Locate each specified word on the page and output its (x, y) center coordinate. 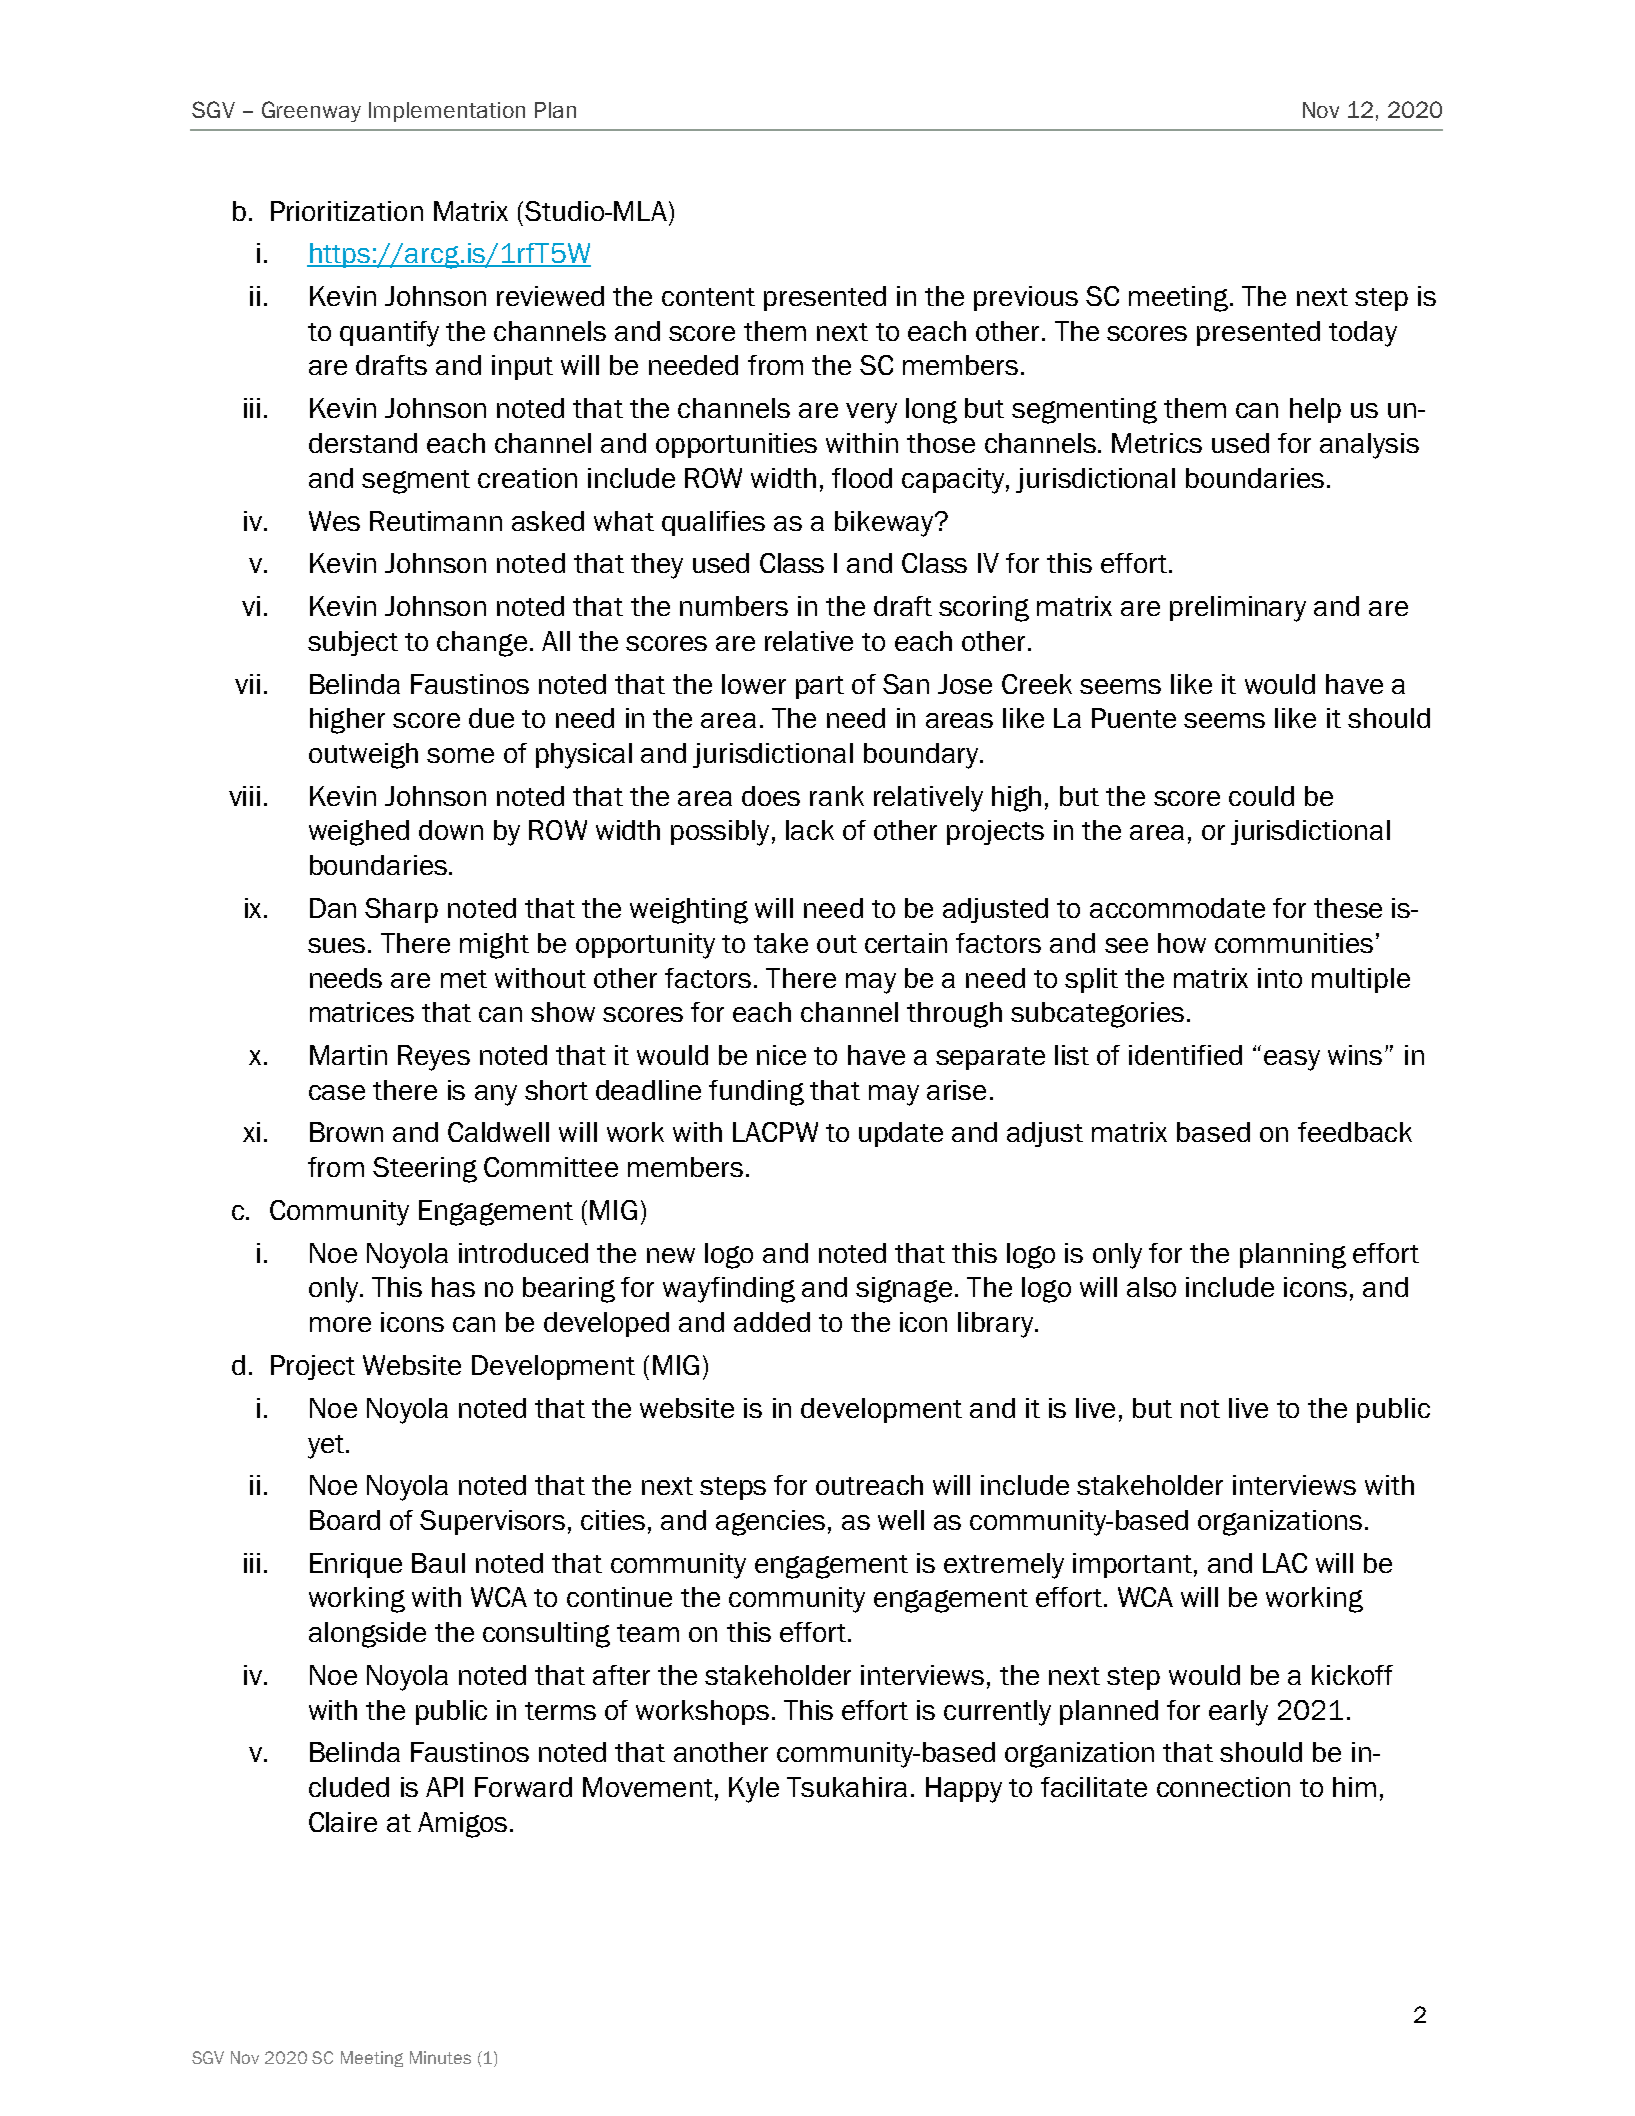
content (708, 297)
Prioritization (347, 211)
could (1261, 796)
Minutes (440, 2057)
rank (837, 796)
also (1151, 1287)
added (772, 1322)
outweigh (363, 756)
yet (327, 1447)
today (1363, 334)
